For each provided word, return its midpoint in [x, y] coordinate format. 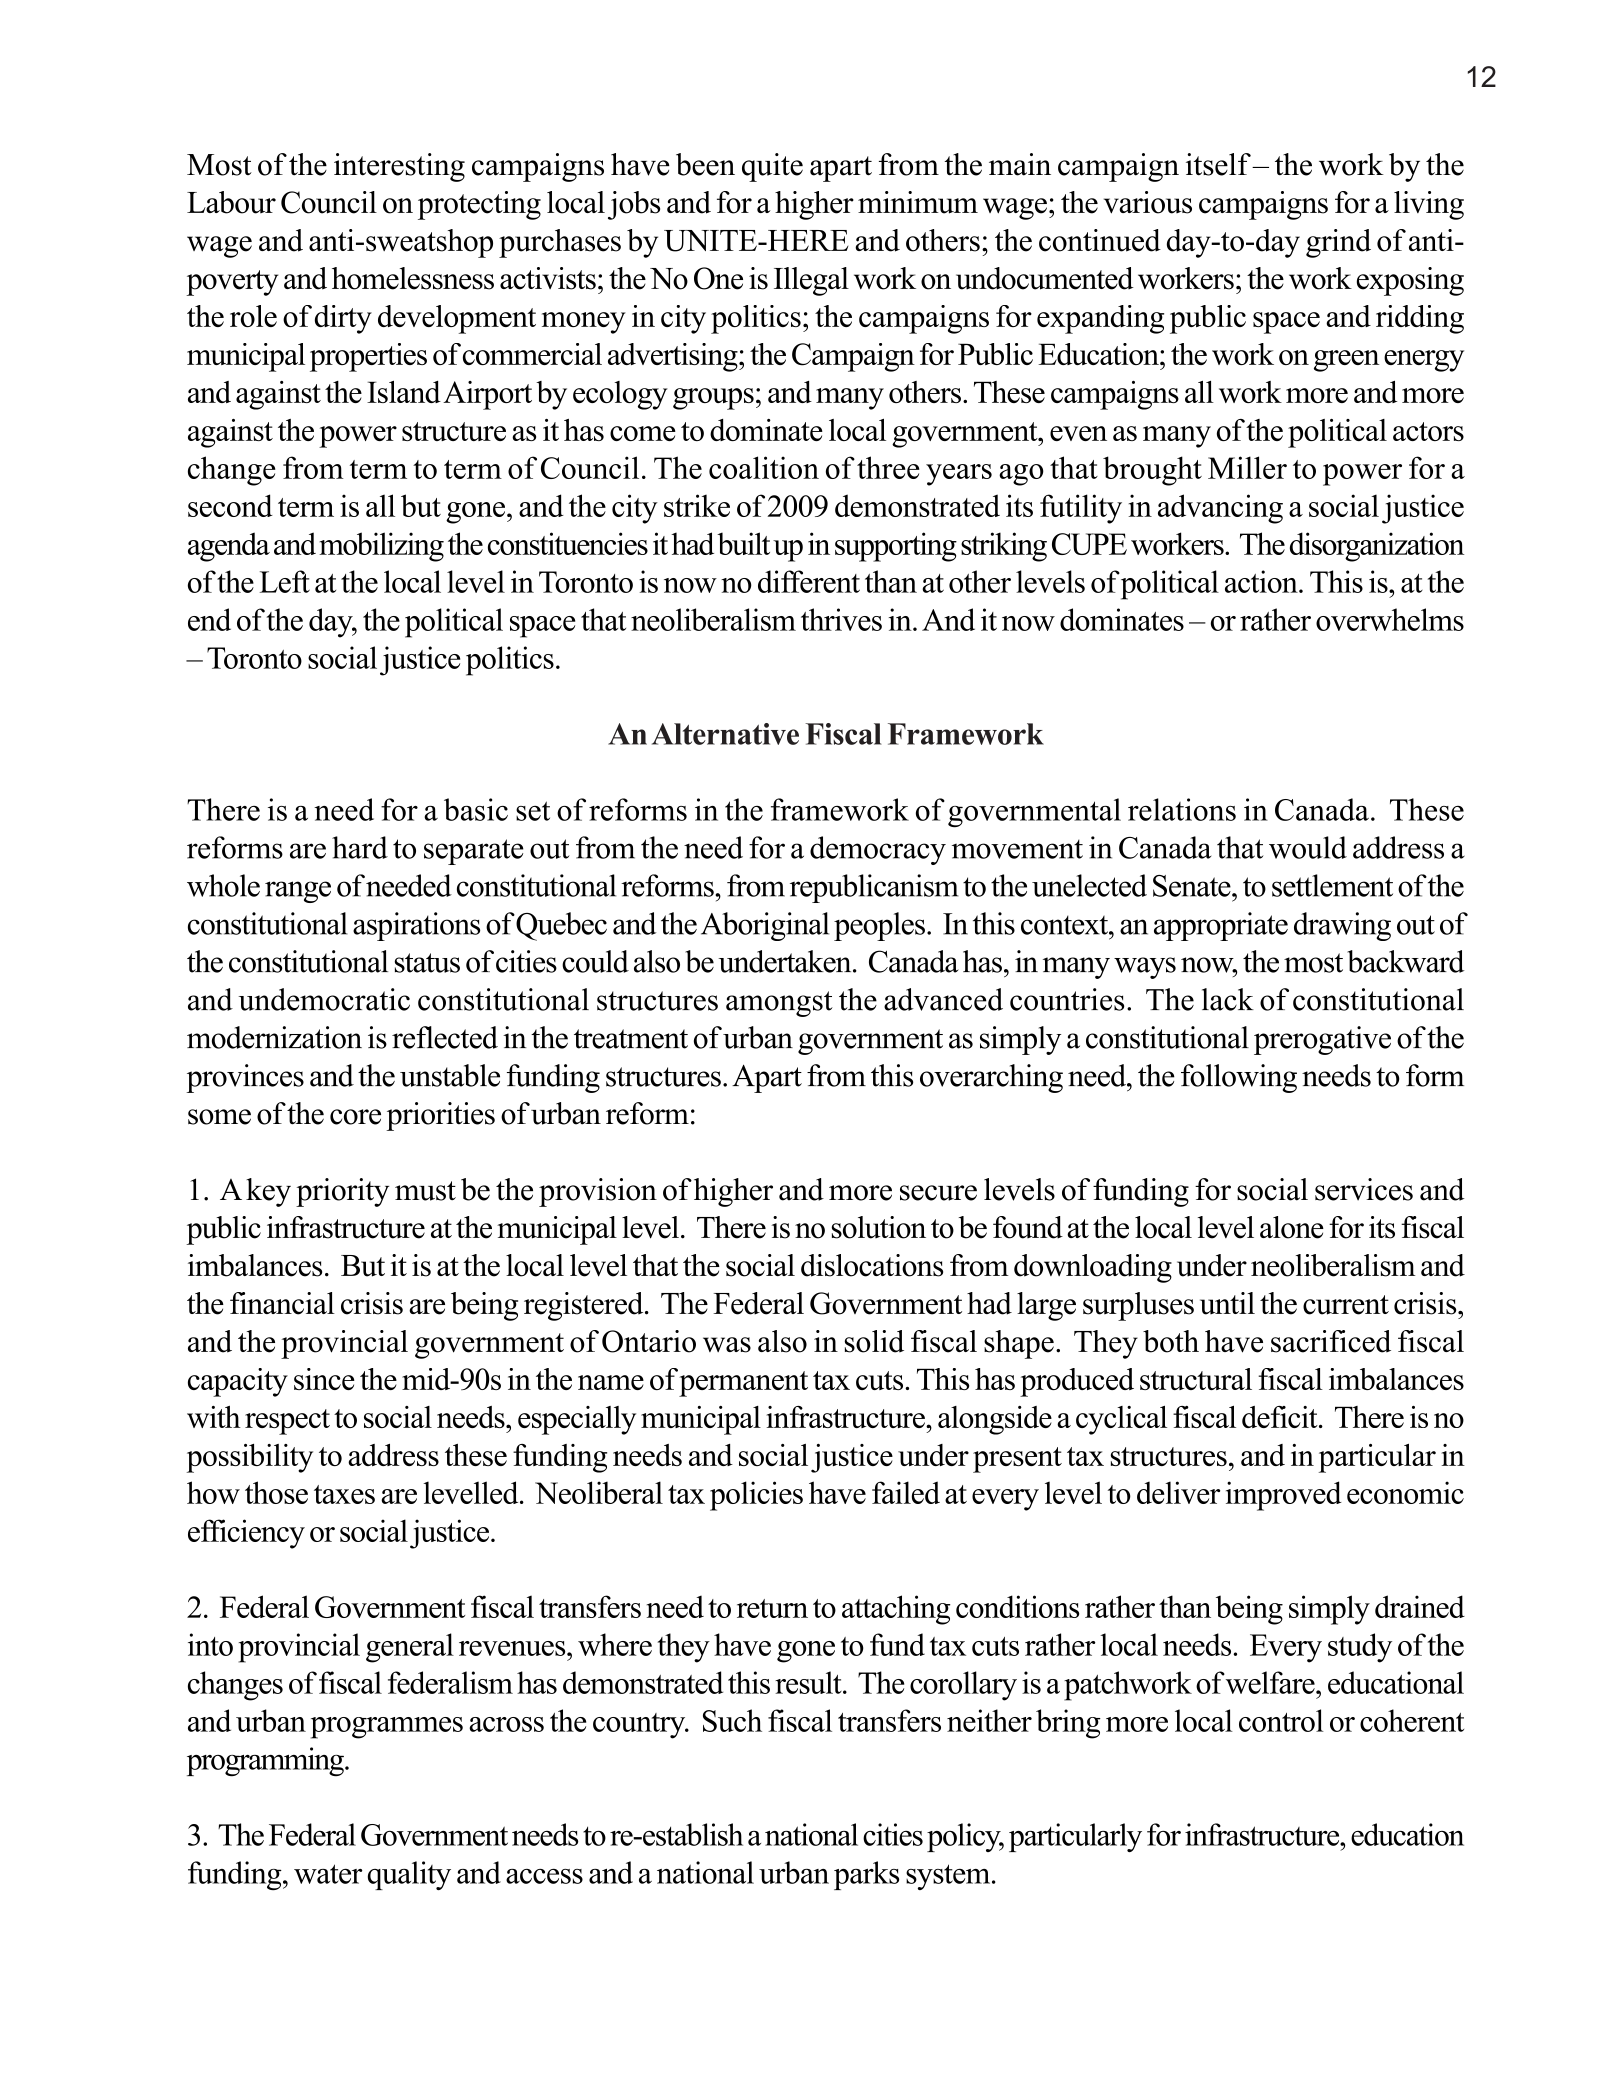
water [328, 1874]
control [1281, 1720]
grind [1338, 243]
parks [866, 1875]
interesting [399, 167]
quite [772, 167]
